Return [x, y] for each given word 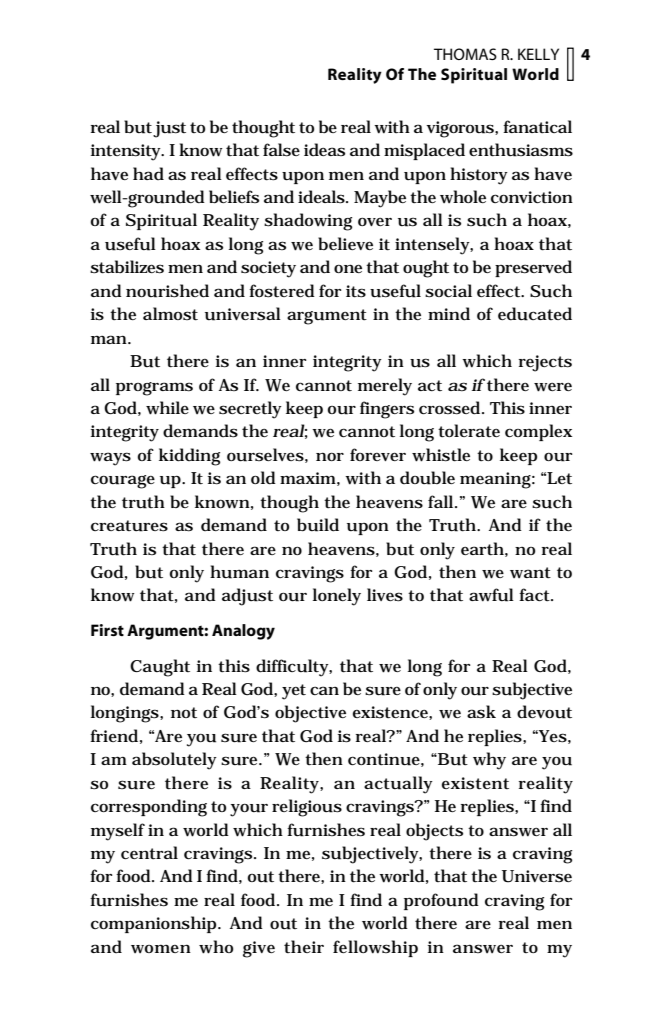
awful [491, 595]
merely [385, 387]
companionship [155, 924]
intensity [127, 152]
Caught [160, 668]
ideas [324, 149]
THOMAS [465, 54]
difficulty [294, 668]
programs [154, 389]
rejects [545, 363]
